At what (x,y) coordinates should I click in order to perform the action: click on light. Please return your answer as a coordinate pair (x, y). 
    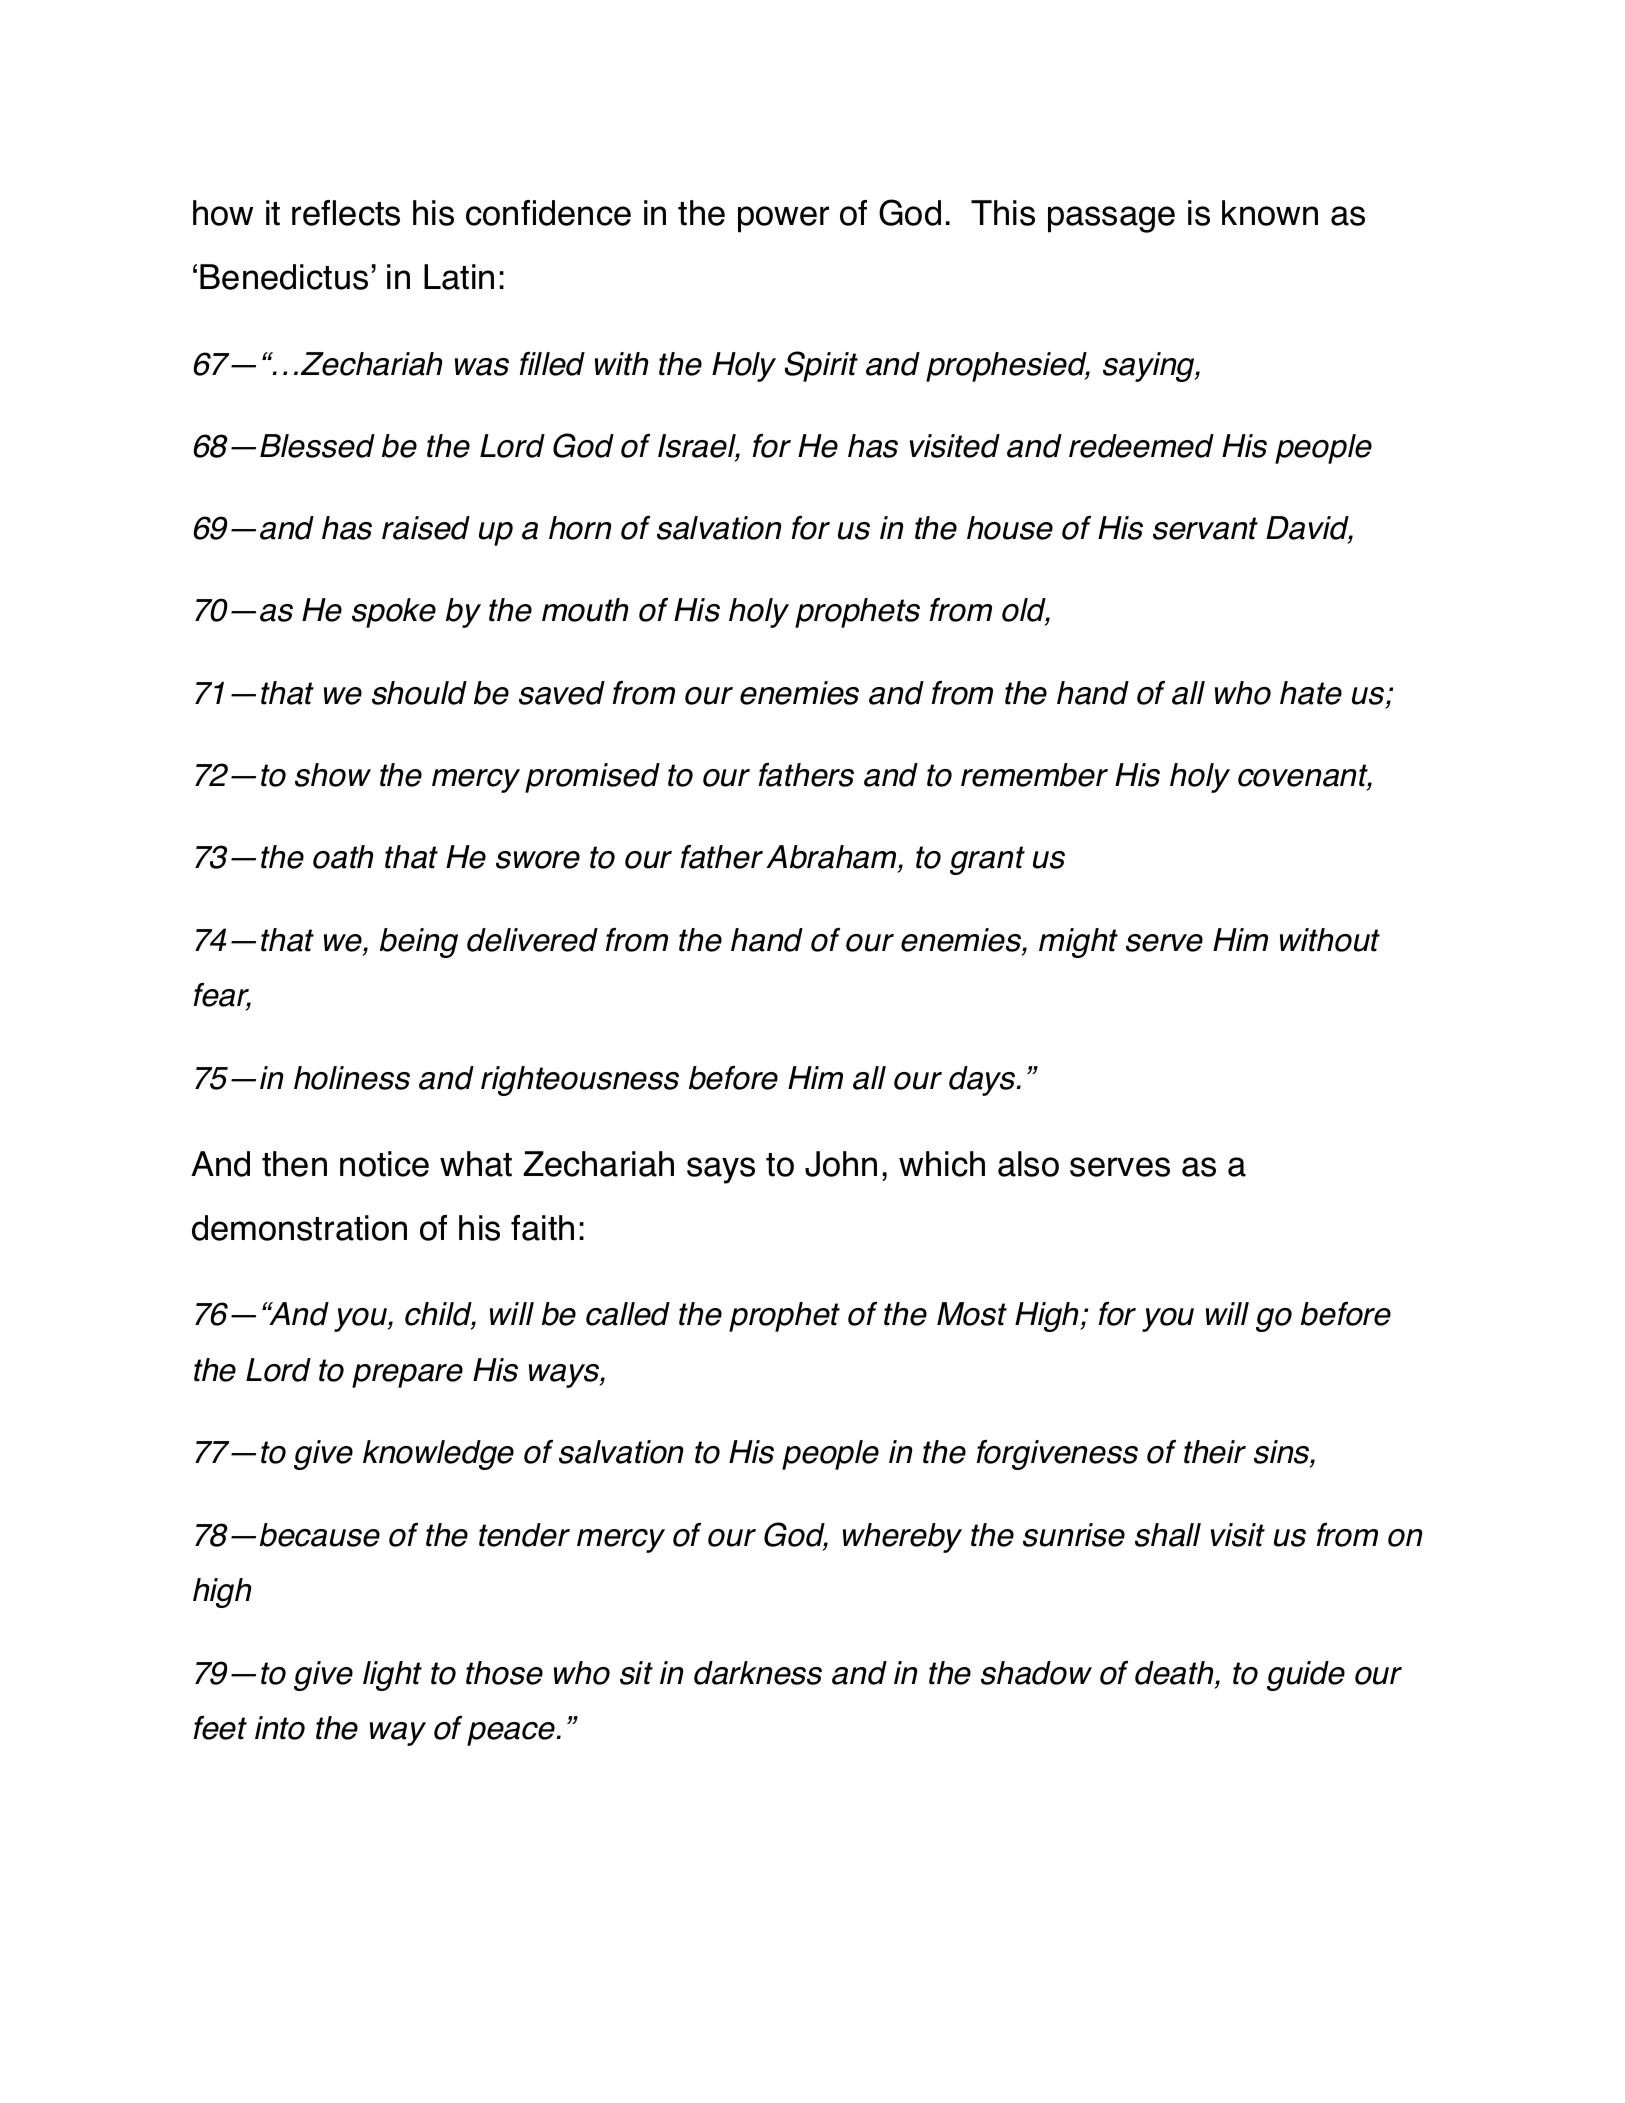
    Looking at the image, I should click on (392, 1676).
